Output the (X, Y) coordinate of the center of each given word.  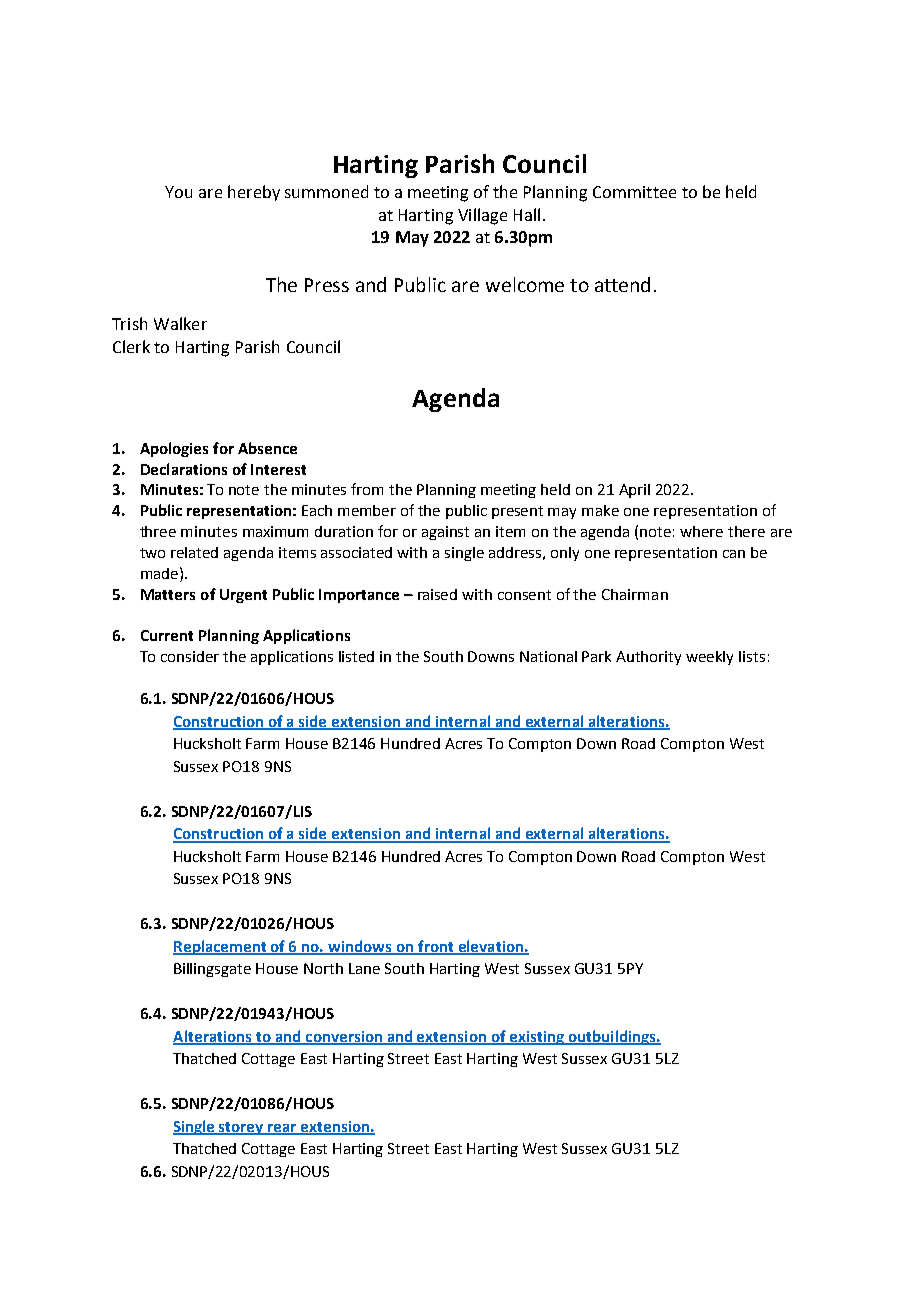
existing (536, 1038)
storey (242, 1128)
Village (482, 216)
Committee (634, 192)
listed (356, 656)
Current (167, 635)
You (178, 192)
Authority (648, 658)
